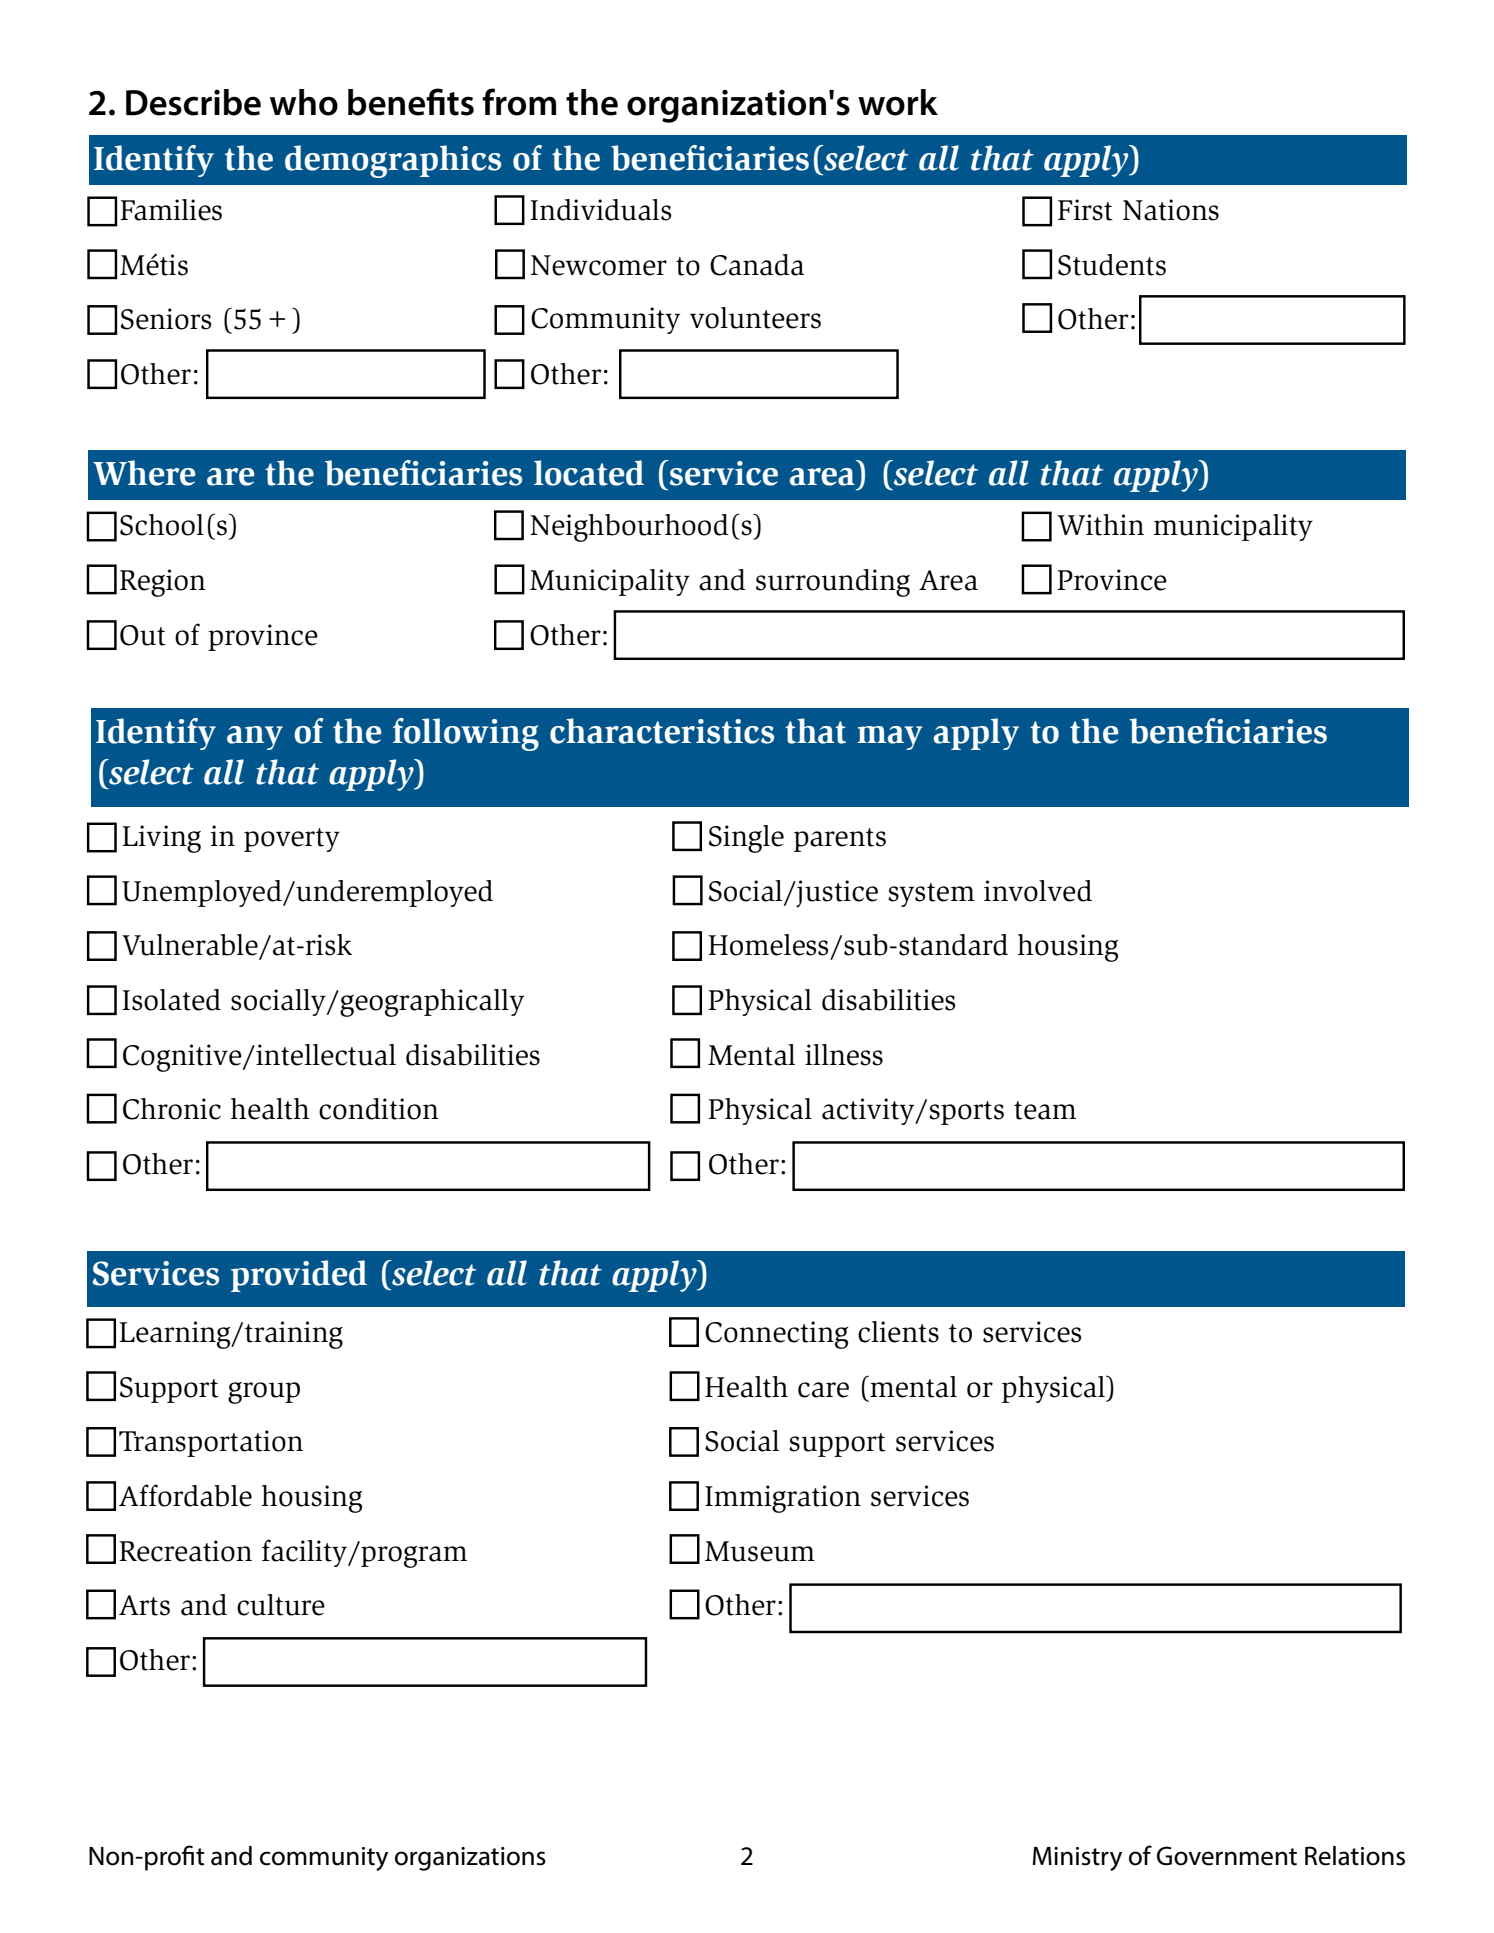 Image resolution: width=1494 pixels, height=1933 pixels. Describe the element at coordinates (171, 1000) in the page. I see `Isolated` at that location.
